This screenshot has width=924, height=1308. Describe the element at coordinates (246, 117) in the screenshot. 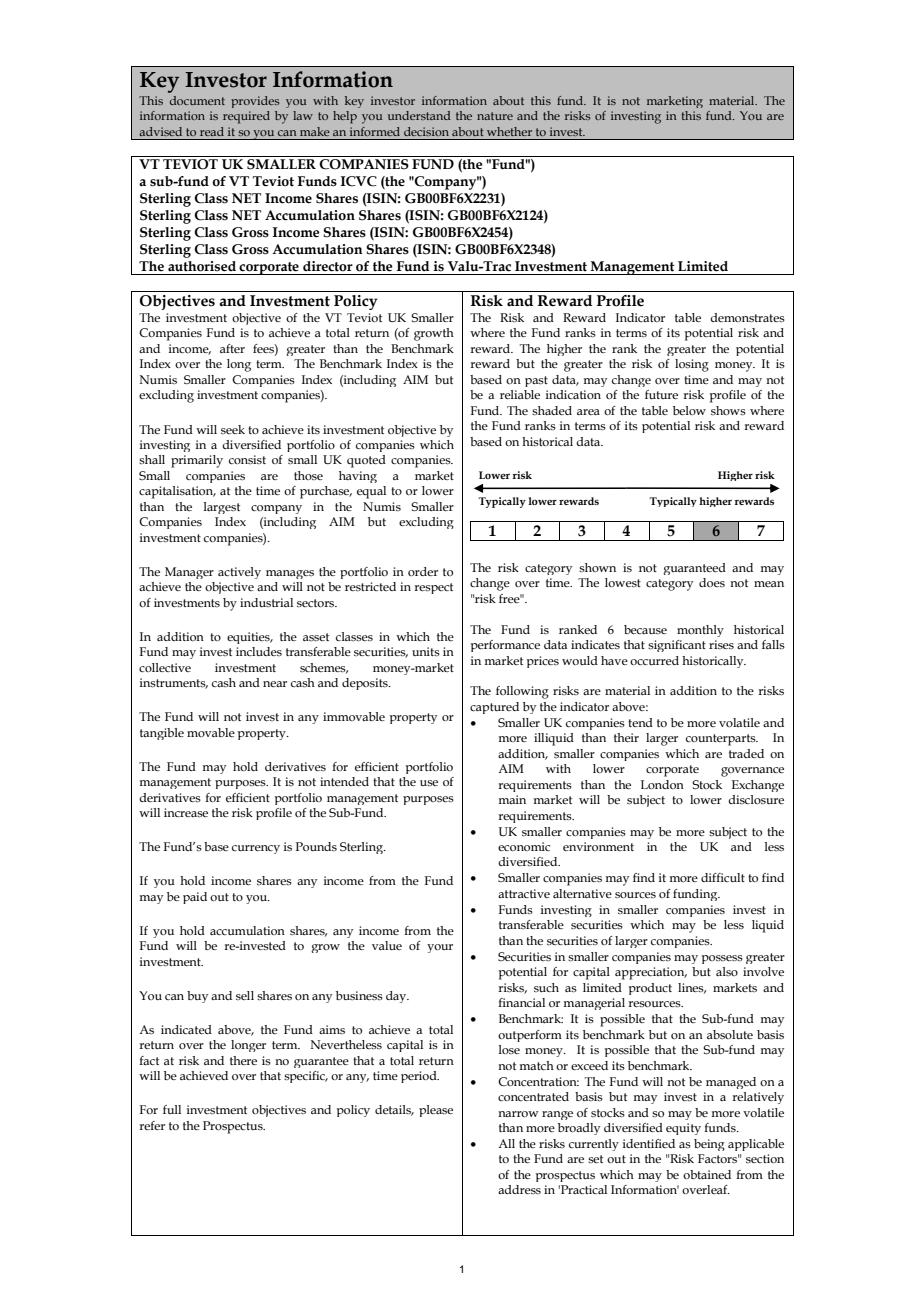

I see `required` at that location.
